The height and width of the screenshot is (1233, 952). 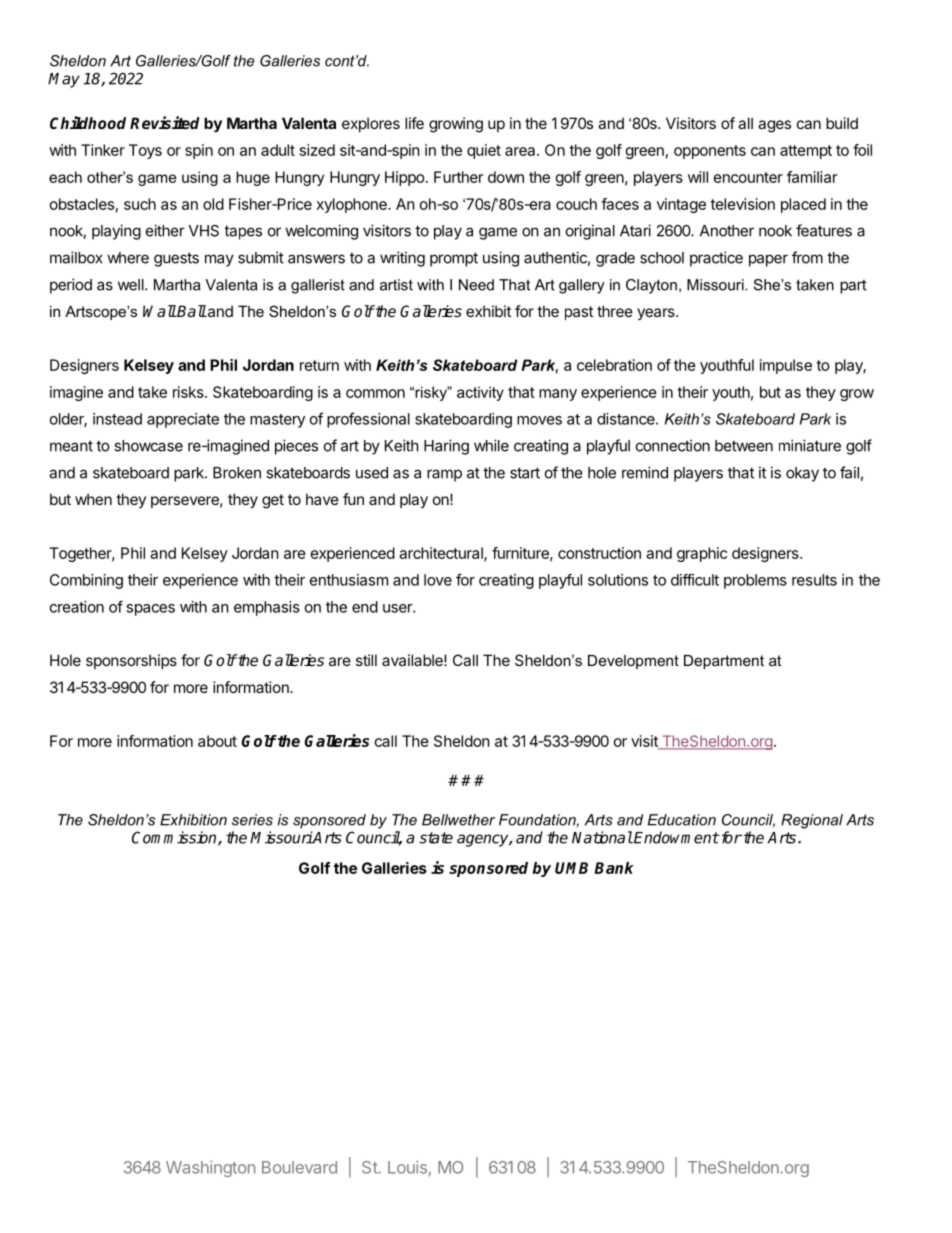 I want to click on Washington, so click(x=210, y=1169).
